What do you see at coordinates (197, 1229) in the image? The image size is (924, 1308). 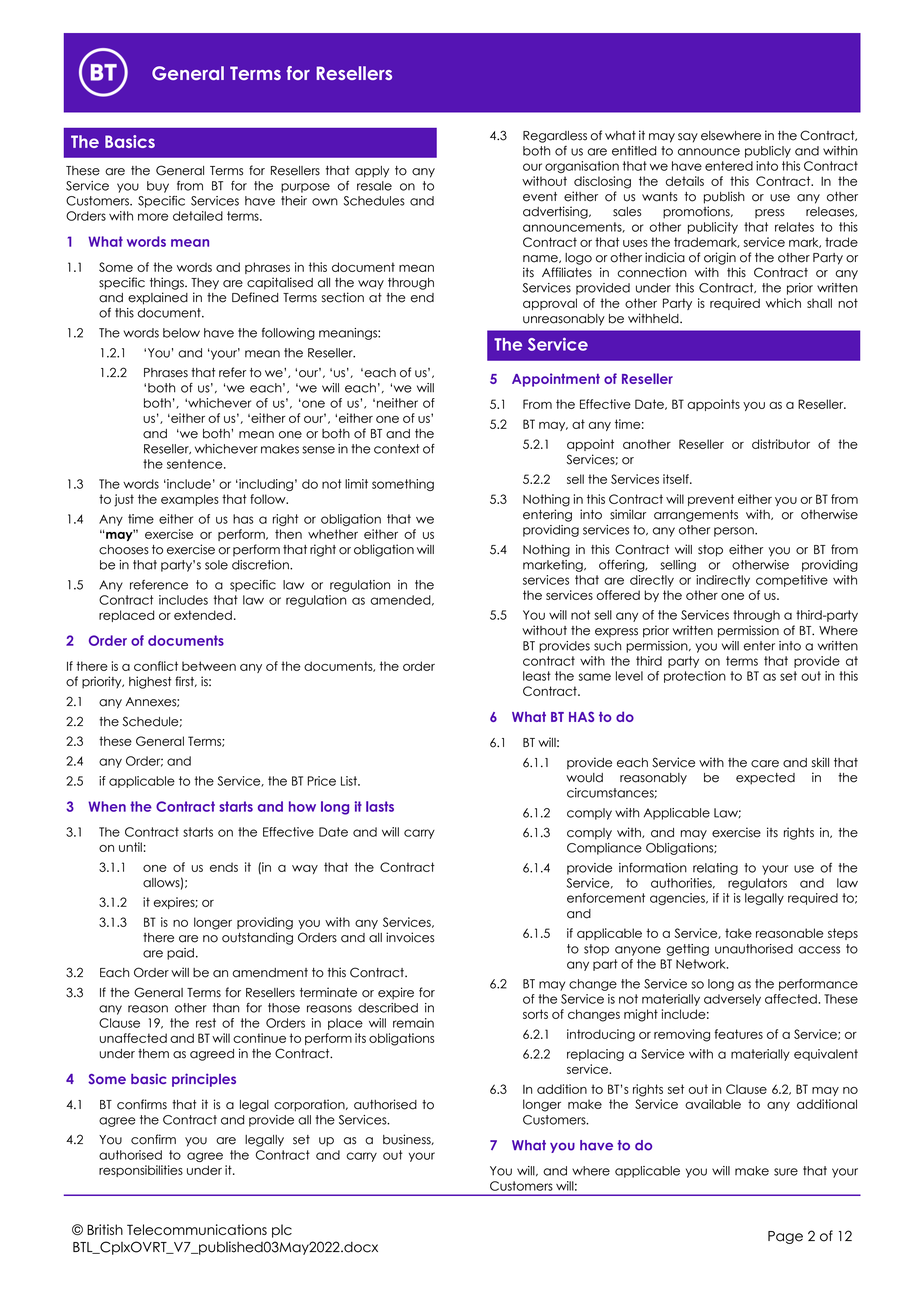 I see `Telecommunications` at bounding box center [197, 1229].
